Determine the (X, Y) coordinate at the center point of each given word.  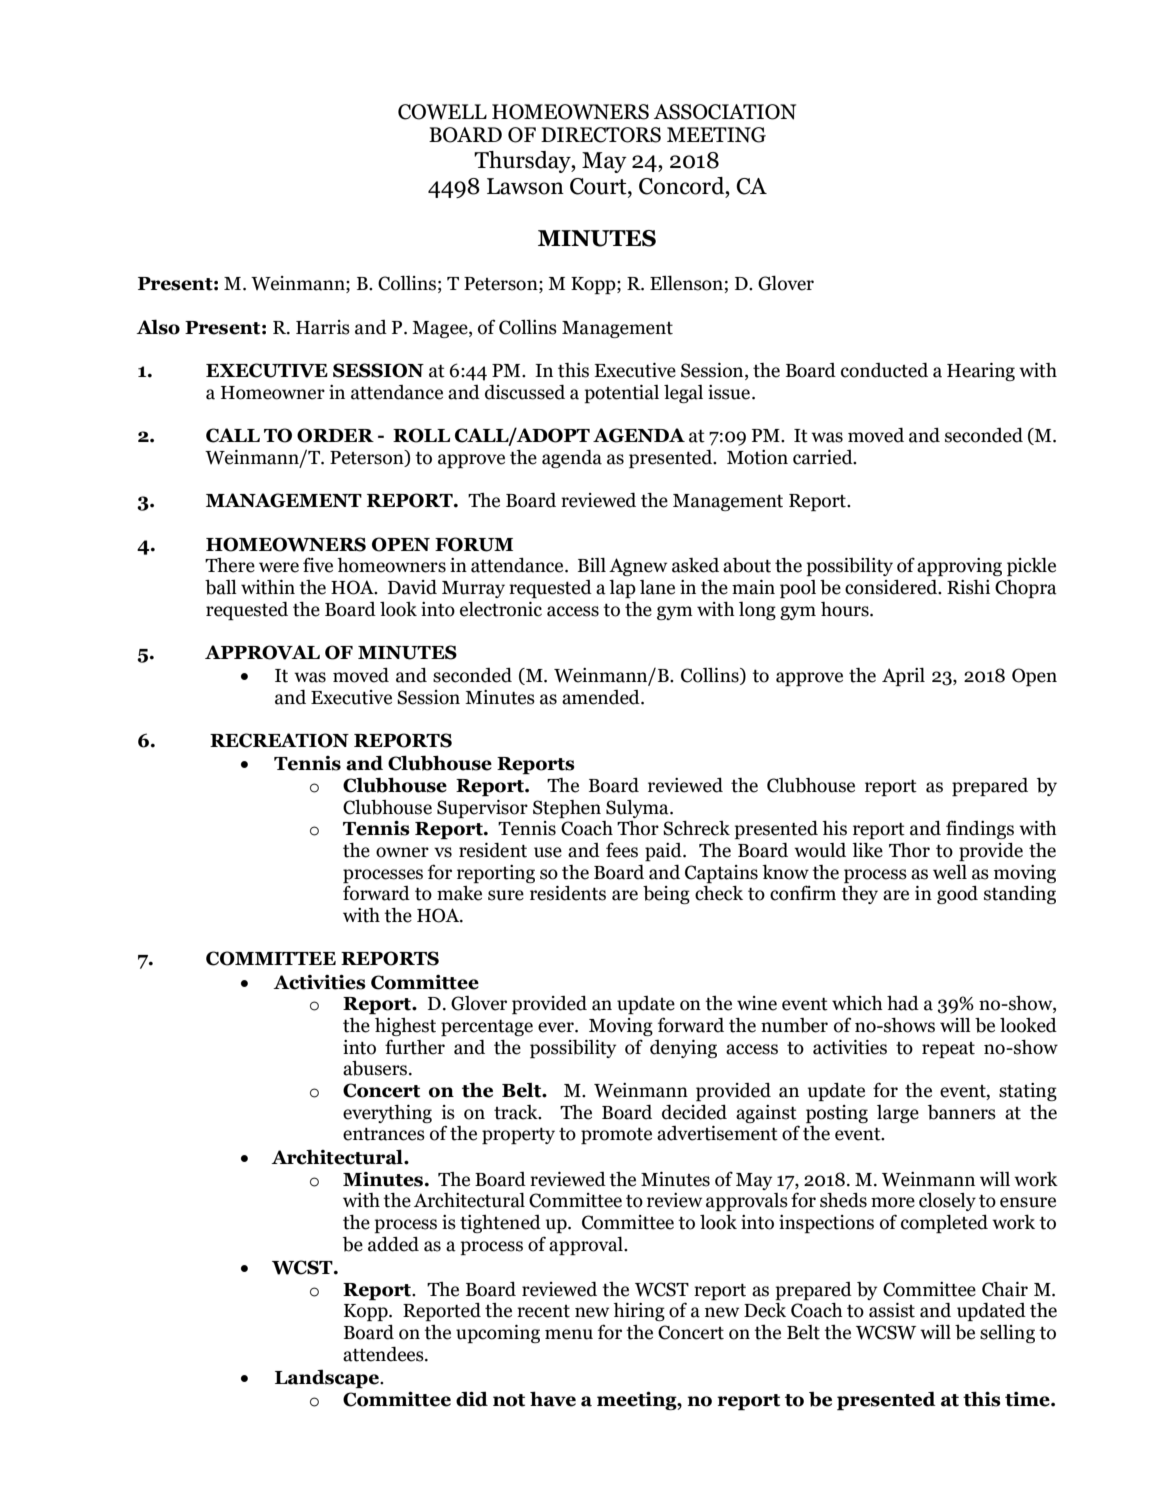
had (903, 1003)
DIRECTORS (601, 135)
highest (405, 1027)
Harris (323, 327)
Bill (592, 564)
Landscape (328, 1379)
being (666, 895)
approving (959, 567)
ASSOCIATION (725, 112)
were (279, 567)
